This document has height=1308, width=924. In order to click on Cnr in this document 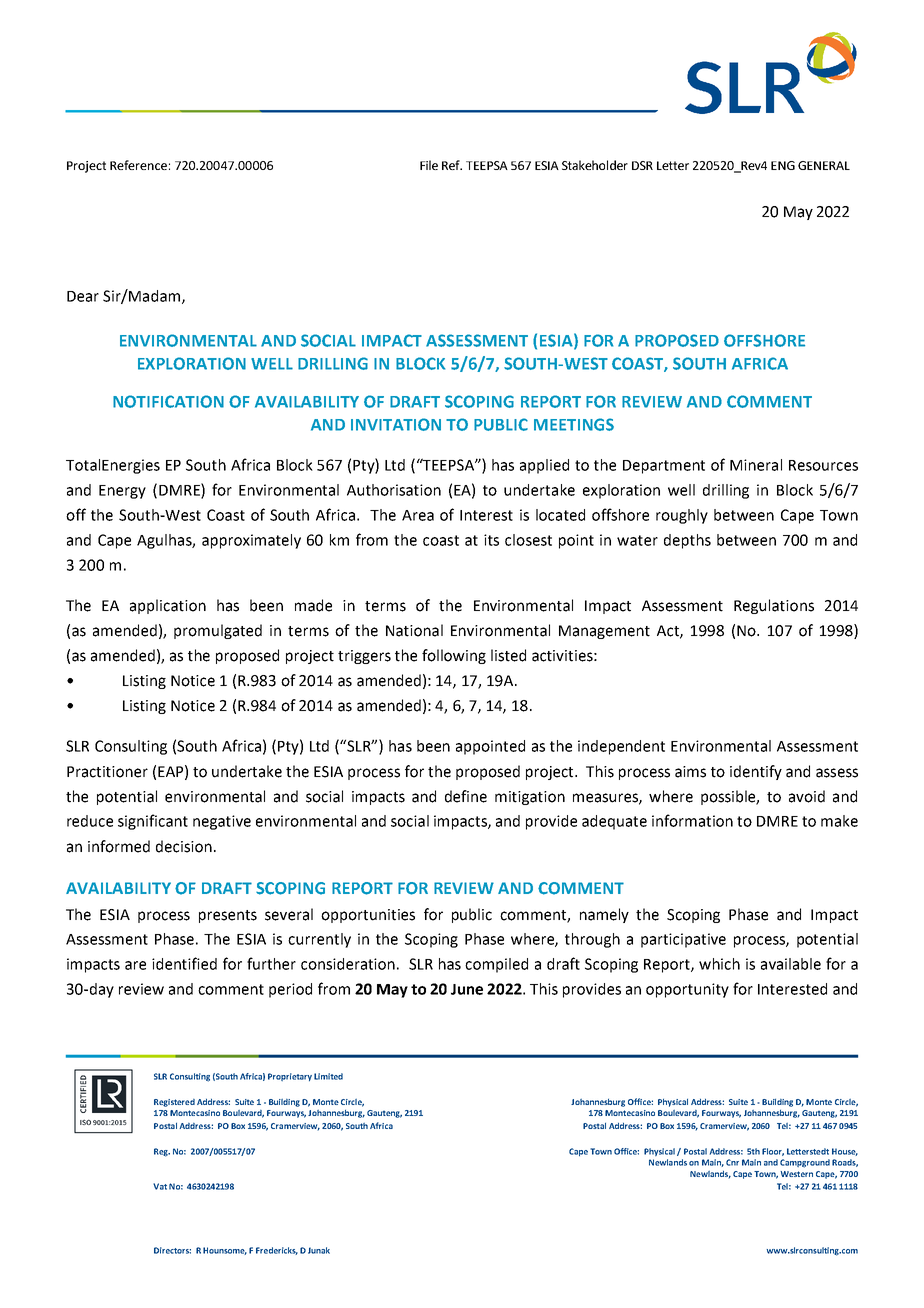, I will do `click(732, 1162)`.
